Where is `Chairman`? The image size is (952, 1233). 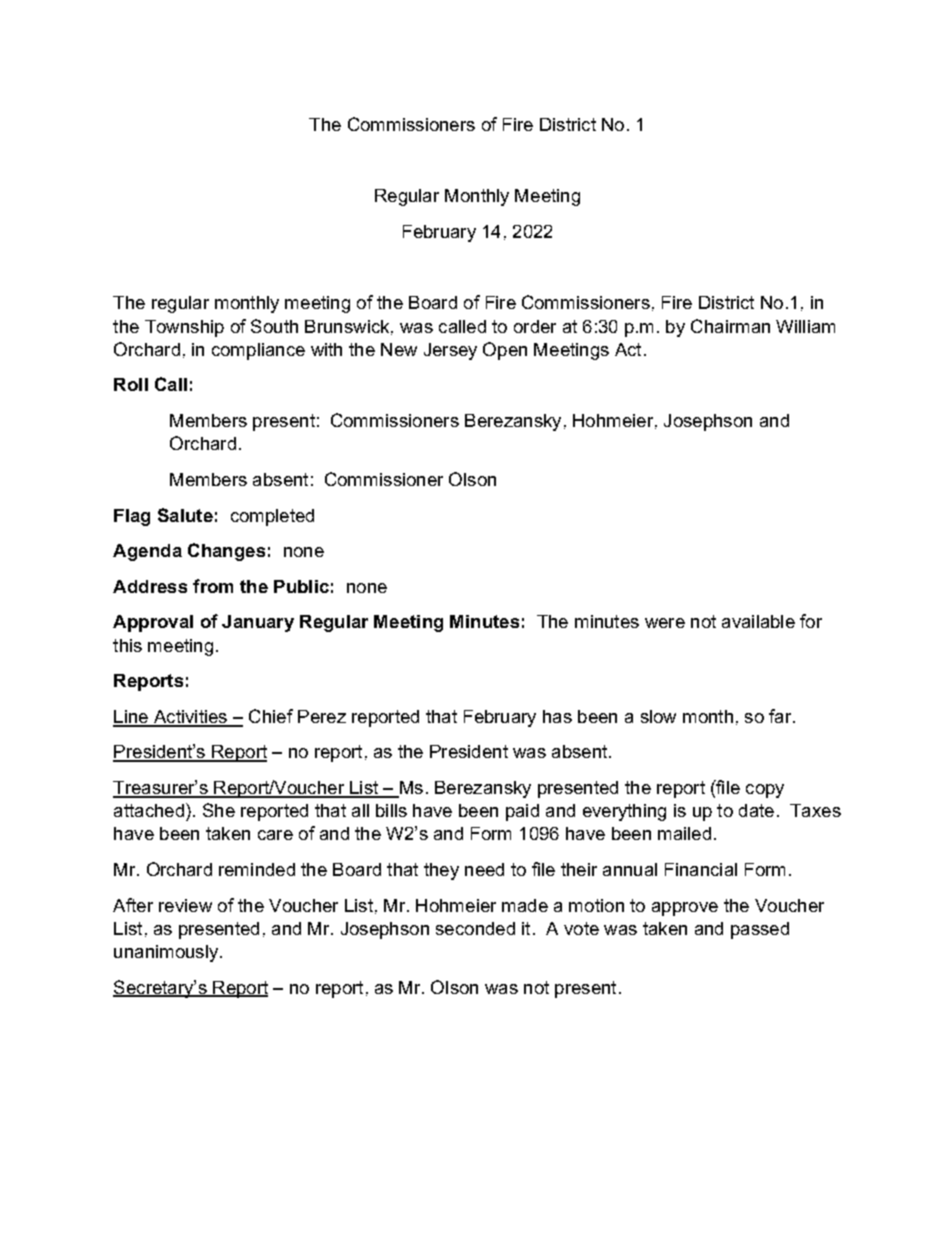 Chairman is located at coordinates (730, 326).
